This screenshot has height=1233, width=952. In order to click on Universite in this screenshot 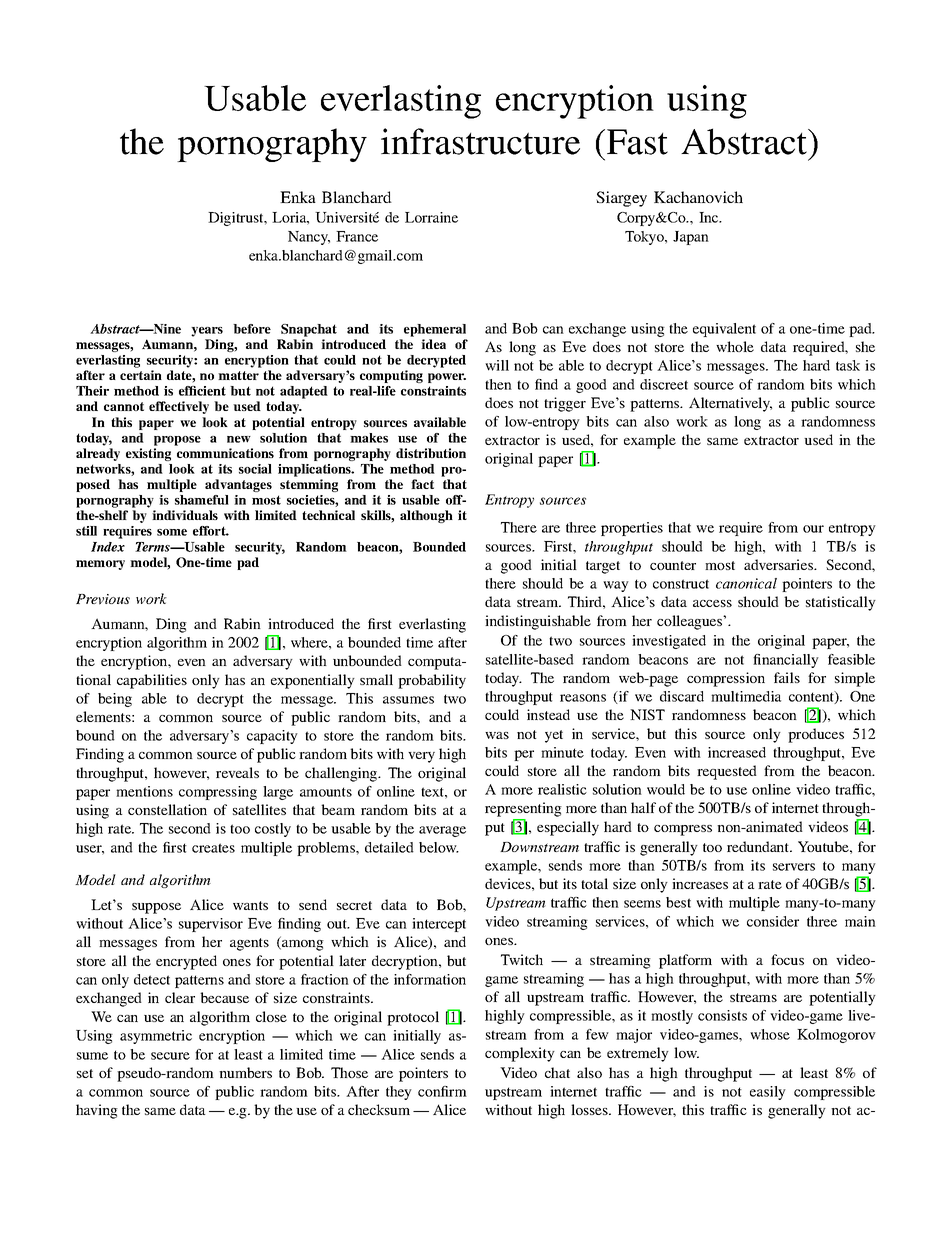, I will do `click(347, 217)`.
